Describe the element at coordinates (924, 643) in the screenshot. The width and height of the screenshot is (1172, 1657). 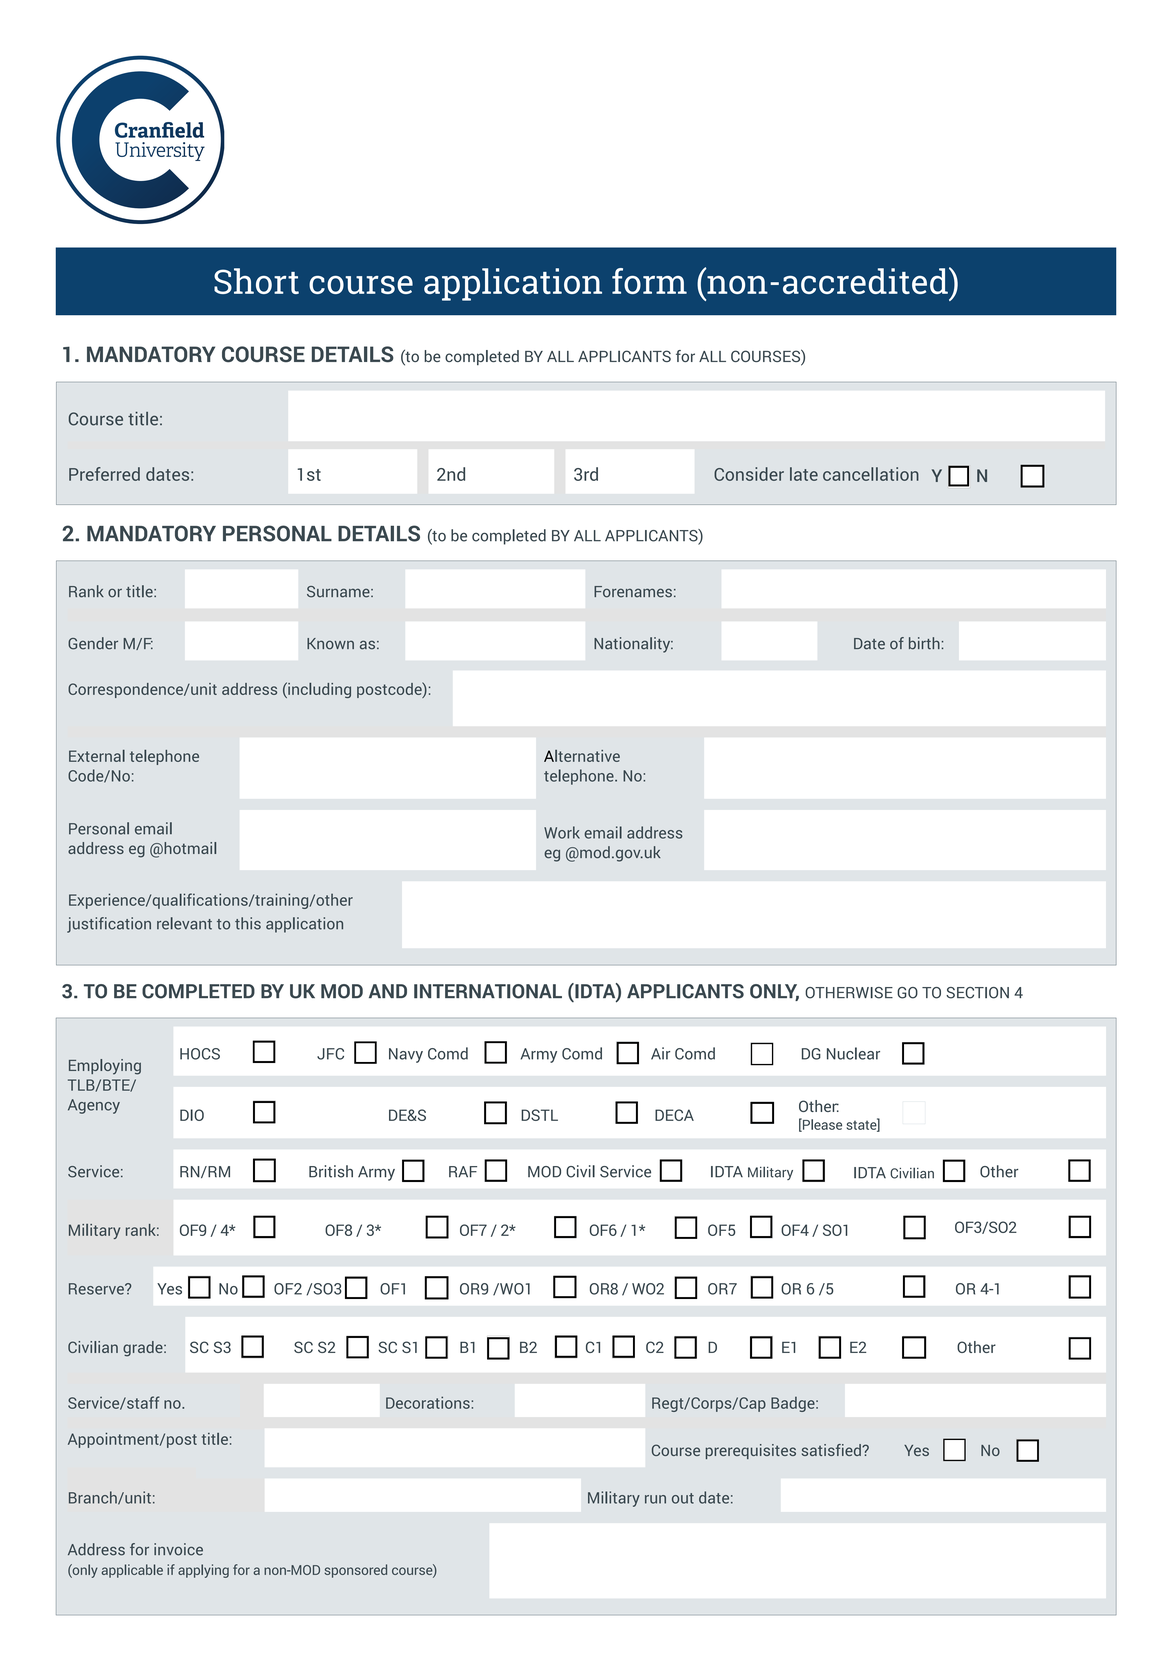
I see `birth` at that location.
